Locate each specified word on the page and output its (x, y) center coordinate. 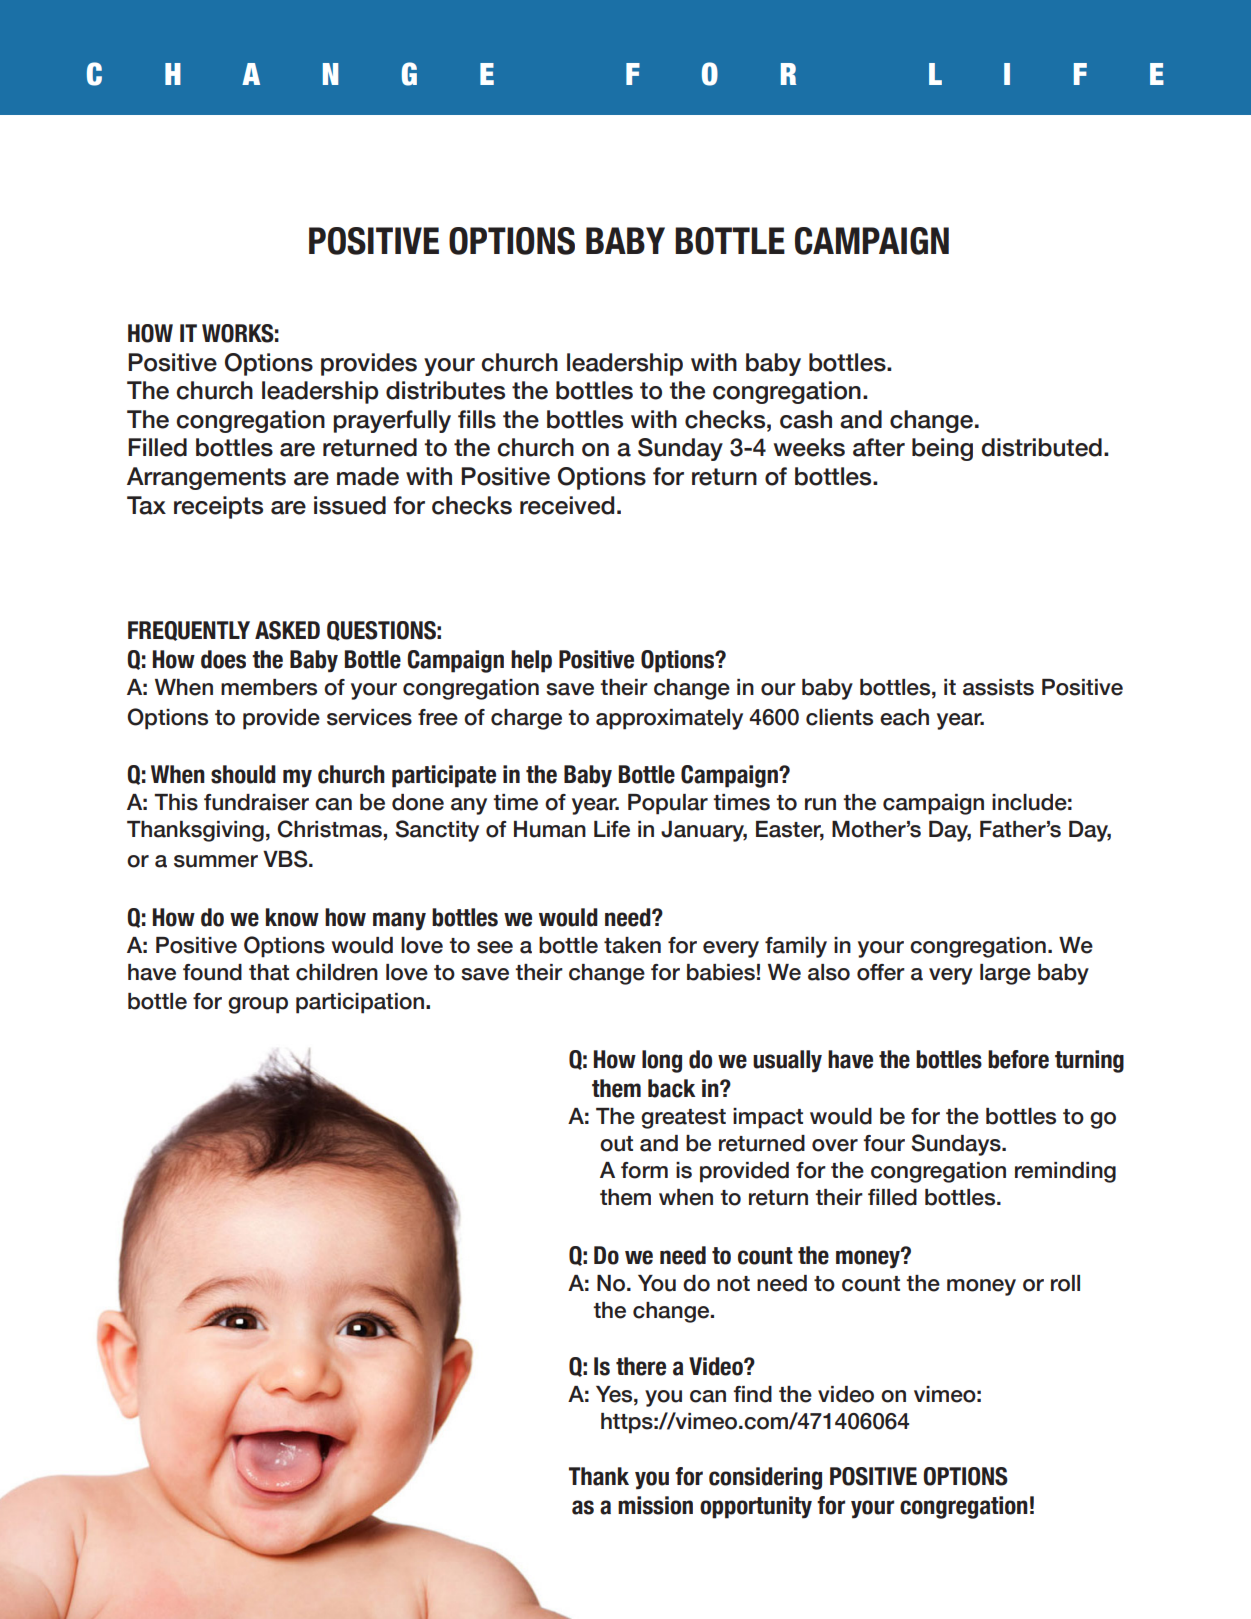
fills (477, 419)
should (243, 774)
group (258, 1005)
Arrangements (206, 478)
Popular (668, 804)
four (884, 1143)
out (616, 1144)
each (904, 717)
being (942, 449)
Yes (615, 1394)
